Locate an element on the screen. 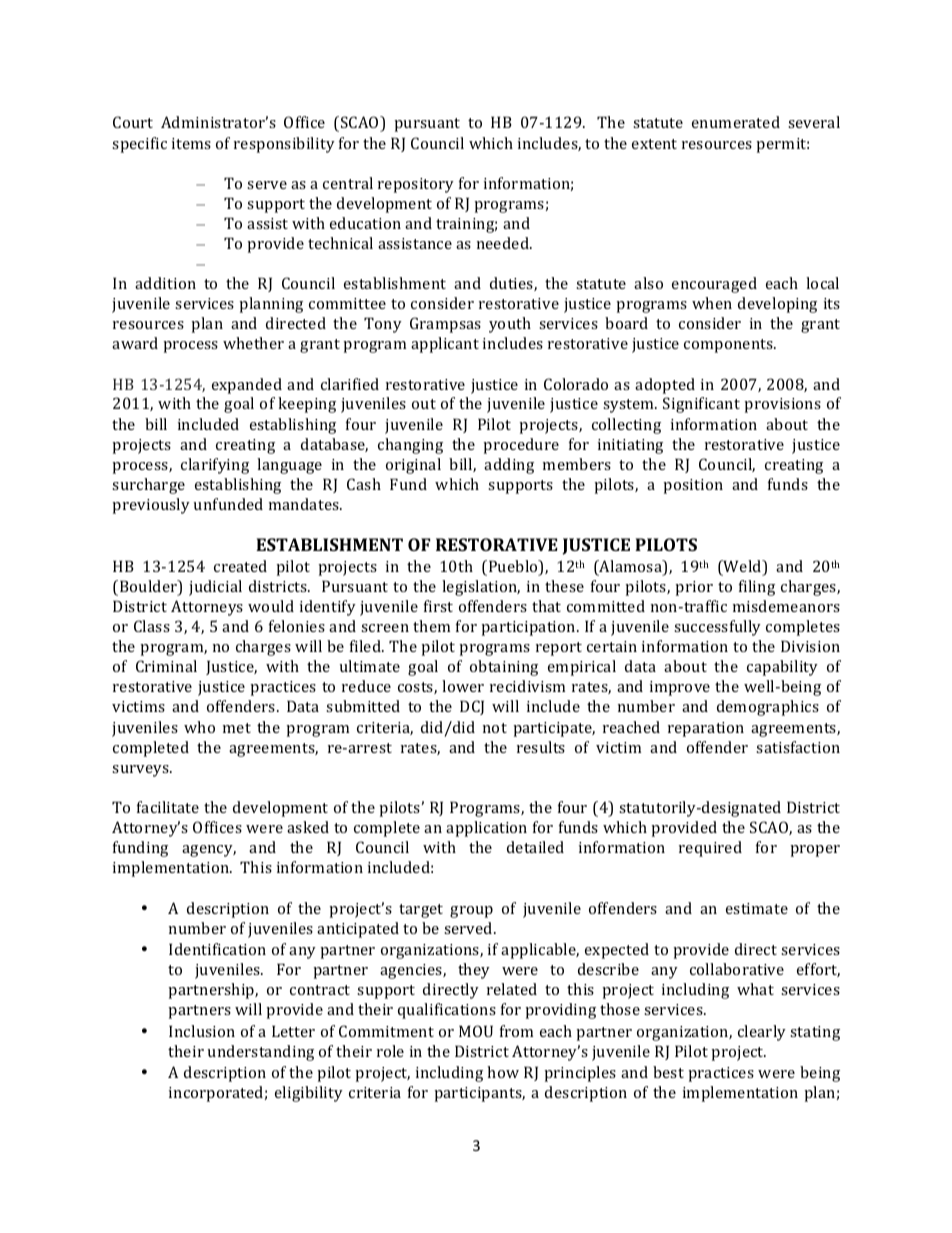 This screenshot has width=952, height=1233. items is located at coordinates (191, 143).
